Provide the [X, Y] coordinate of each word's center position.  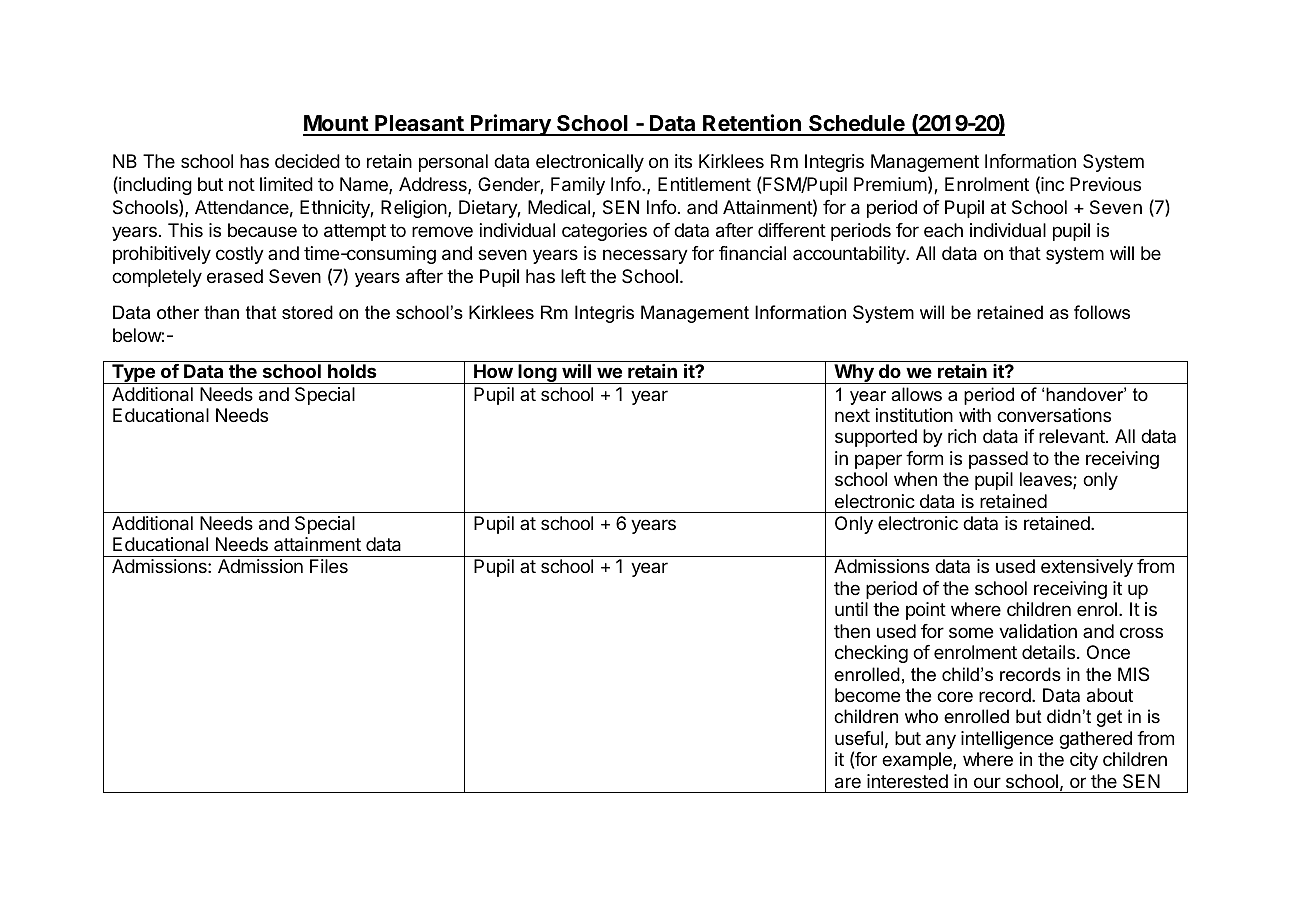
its [683, 161]
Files [329, 566]
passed [998, 460]
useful [859, 738]
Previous [1105, 184]
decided [307, 161]
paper [878, 461]
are [848, 783]
